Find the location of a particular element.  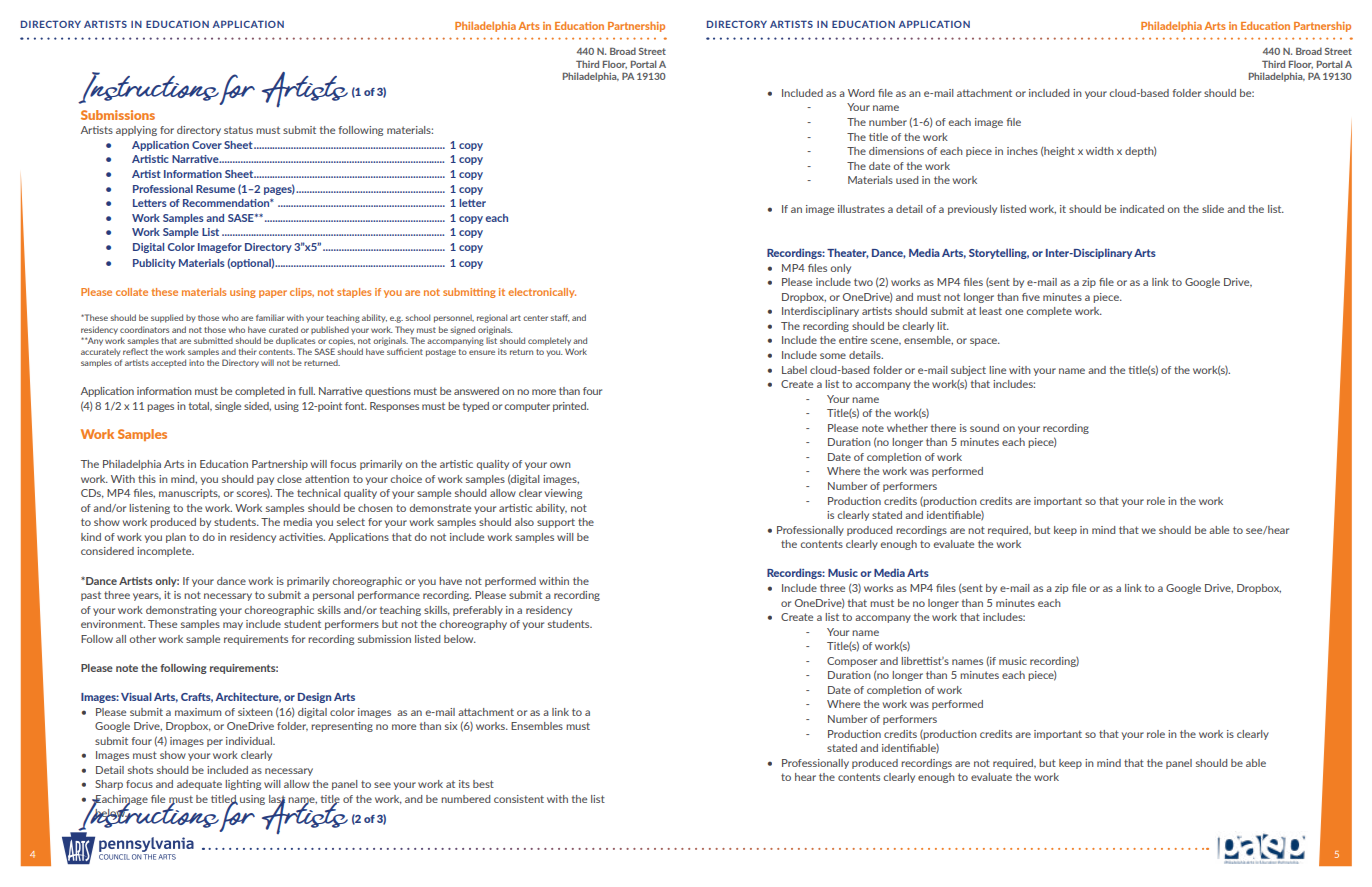

status is located at coordinates (238, 130).
